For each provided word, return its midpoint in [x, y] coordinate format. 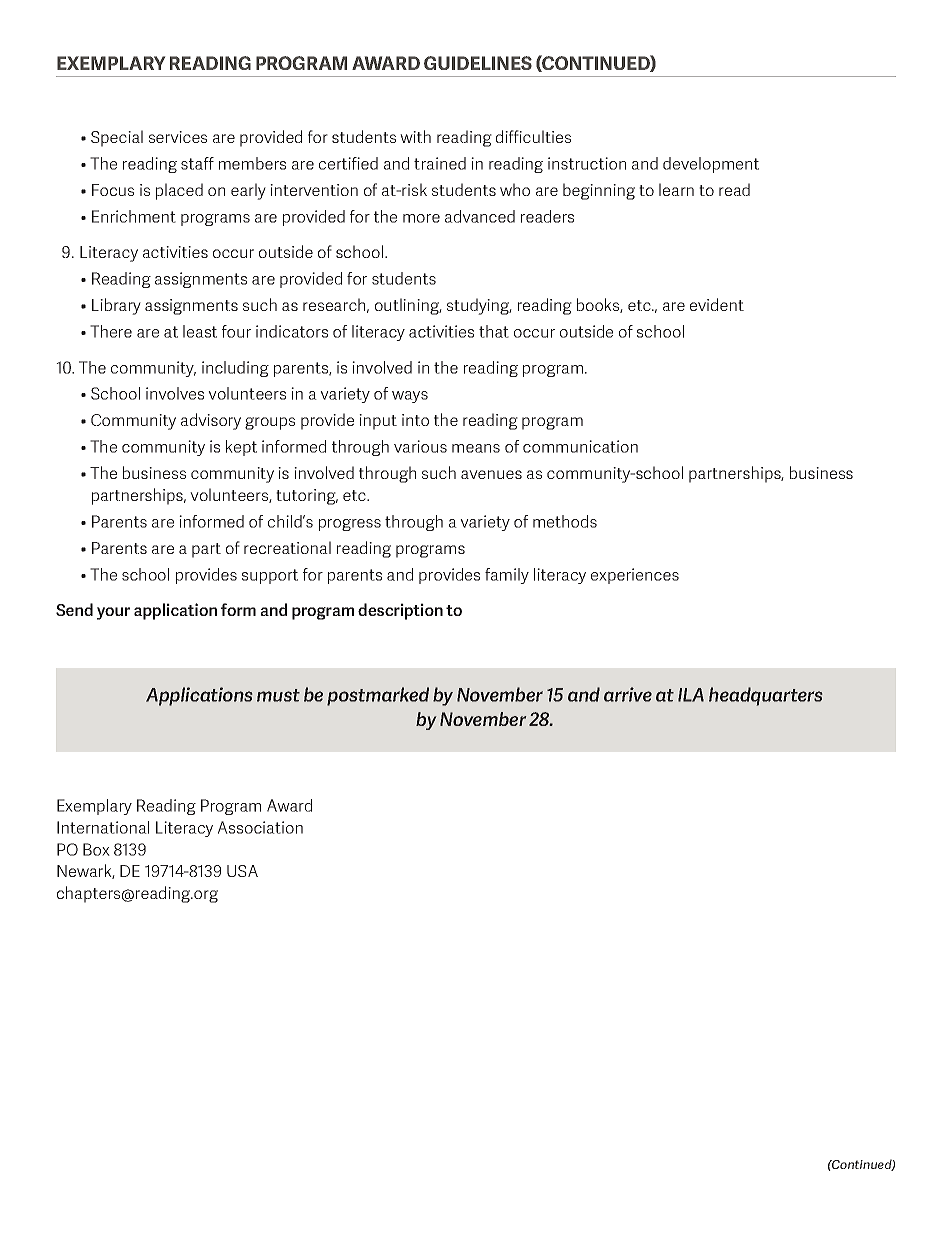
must [278, 695]
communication [580, 446]
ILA [691, 695]
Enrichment [134, 216]
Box [96, 849]
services [178, 137]
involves [175, 393]
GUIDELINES [478, 63]
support [270, 576]
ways [410, 397]
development [711, 165]
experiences [635, 576]
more [421, 218]
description [400, 611]
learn [676, 189]
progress [350, 525]
